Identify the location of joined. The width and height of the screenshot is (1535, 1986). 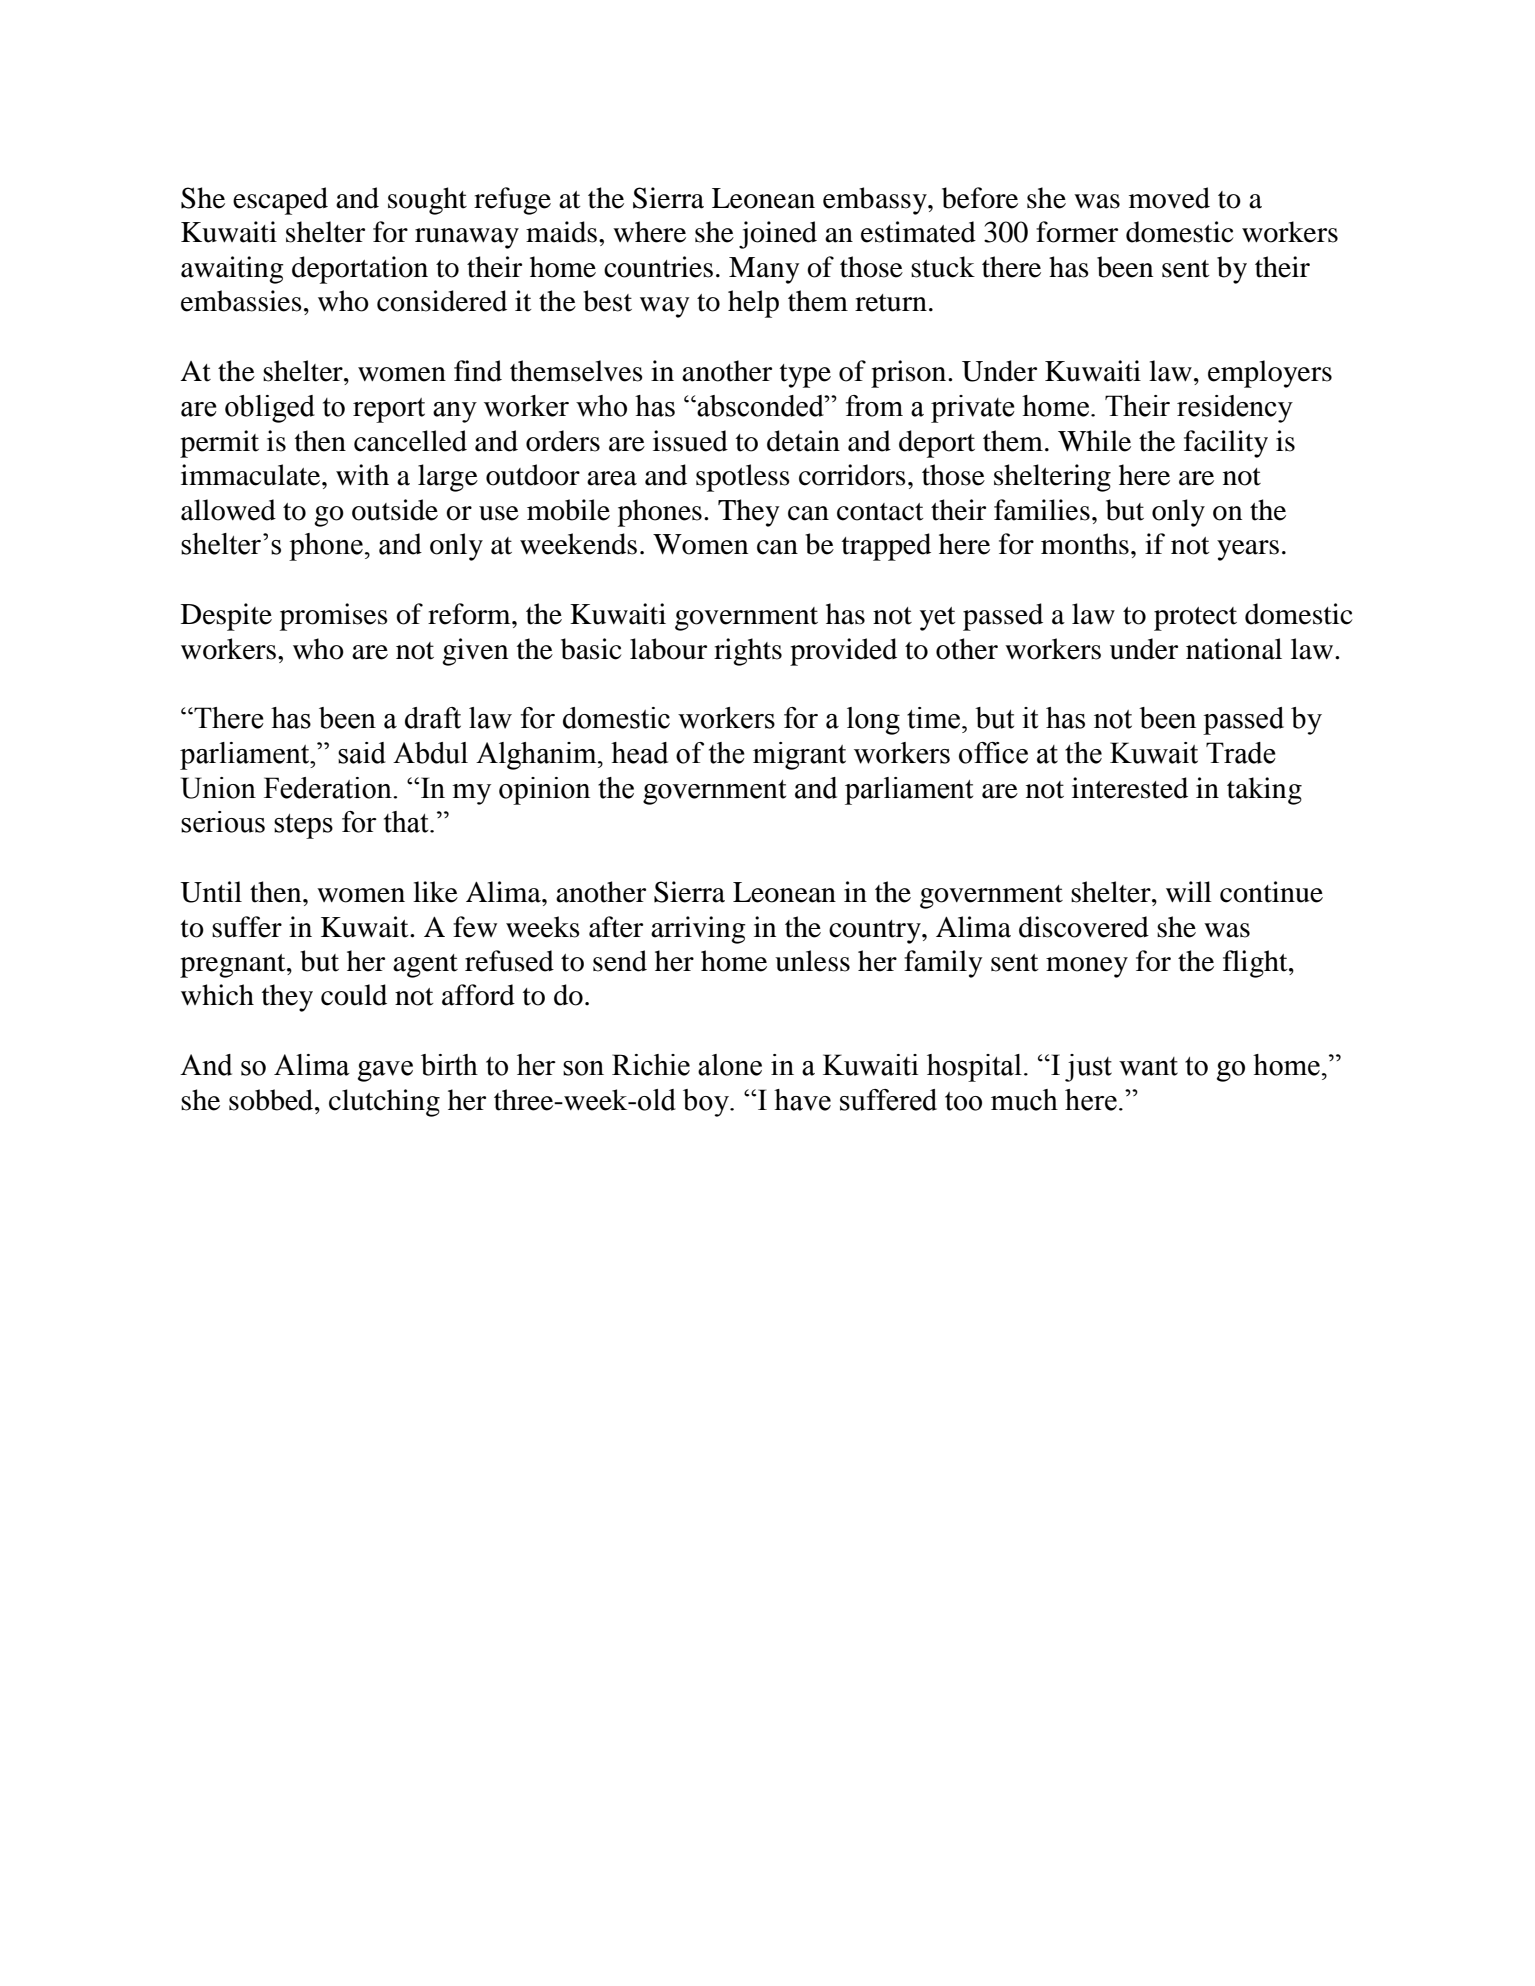
(778, 235).
